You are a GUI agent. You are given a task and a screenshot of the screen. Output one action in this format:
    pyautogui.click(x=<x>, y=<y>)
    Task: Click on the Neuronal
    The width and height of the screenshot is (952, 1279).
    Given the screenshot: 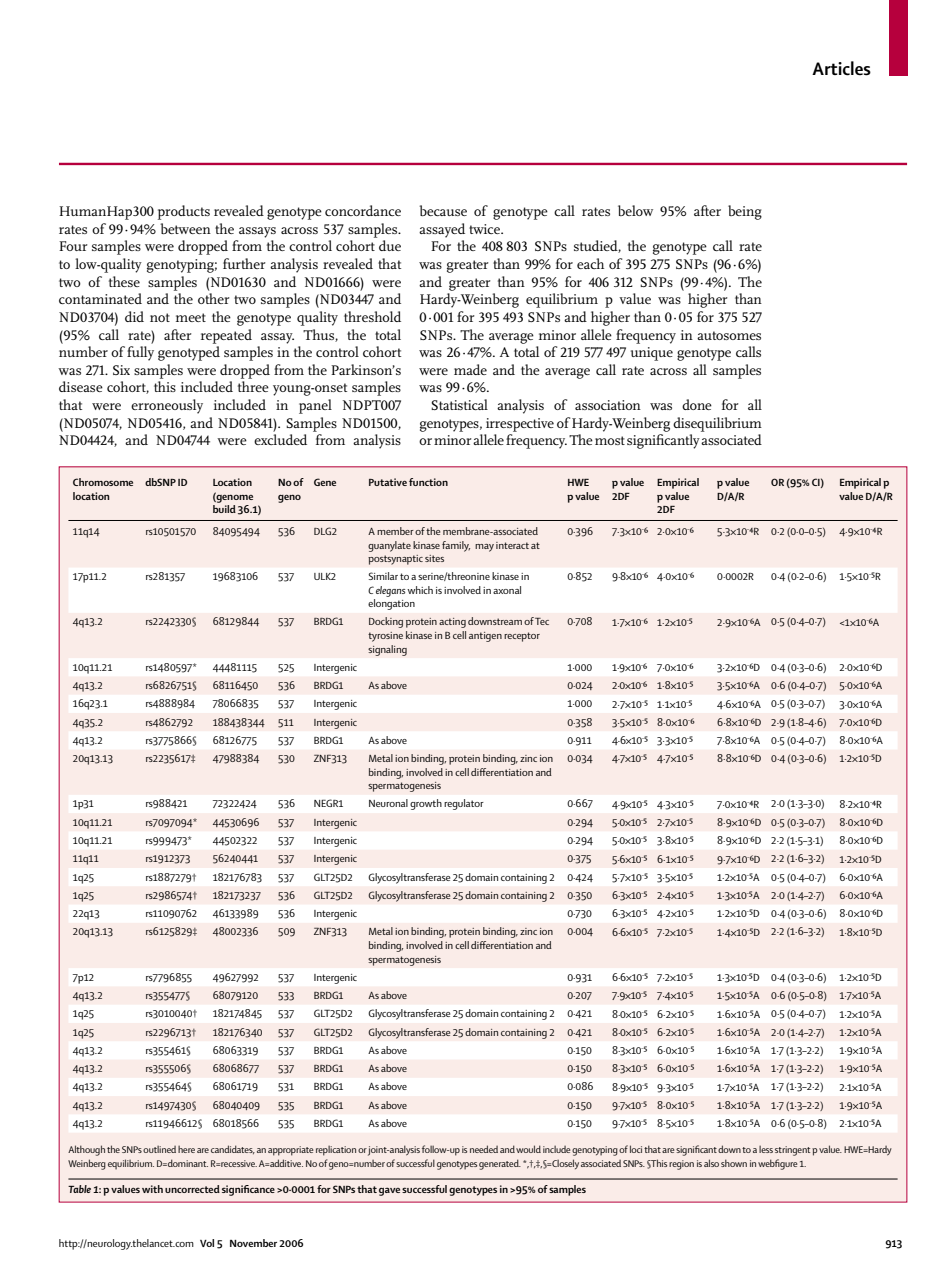 What is the action you would take?
    pyautogui.click(x=388, y=803)
